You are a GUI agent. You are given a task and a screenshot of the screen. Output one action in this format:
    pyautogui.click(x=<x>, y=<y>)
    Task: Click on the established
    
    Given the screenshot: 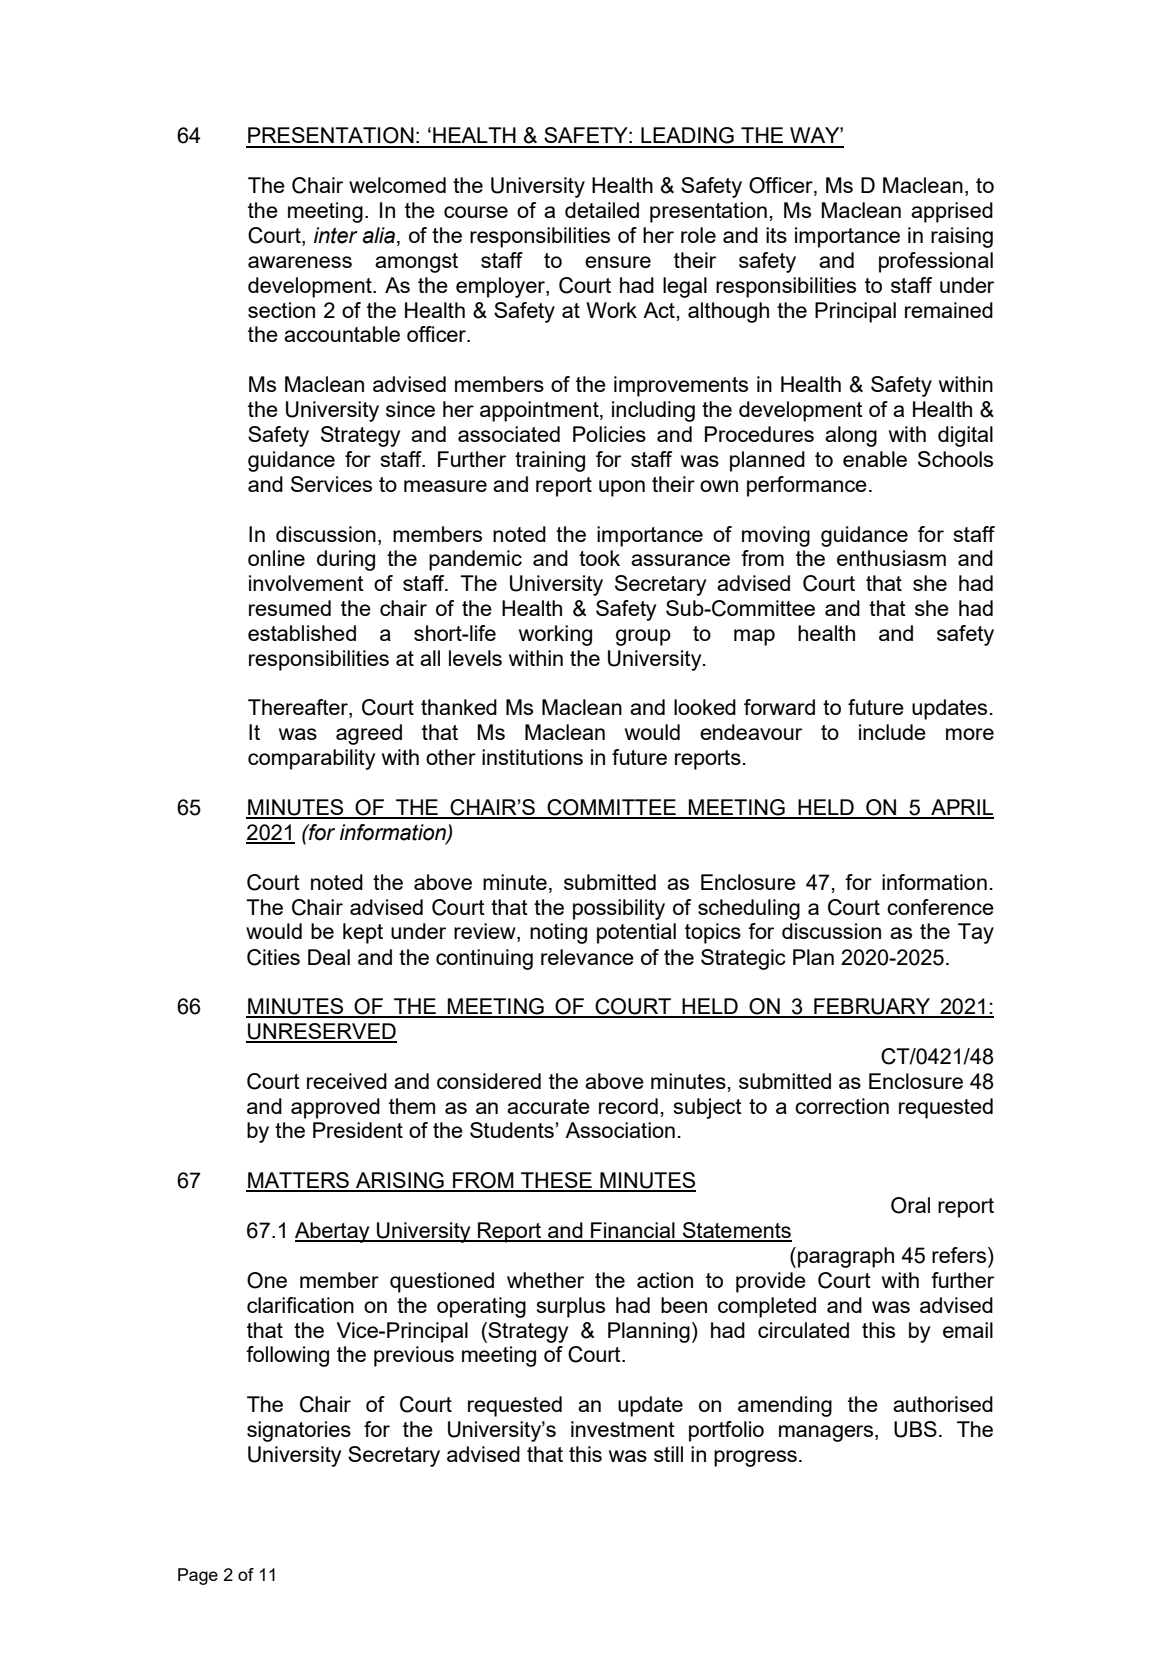 What is the action you would take?
    pyautogui.click(x=302, y=633)
